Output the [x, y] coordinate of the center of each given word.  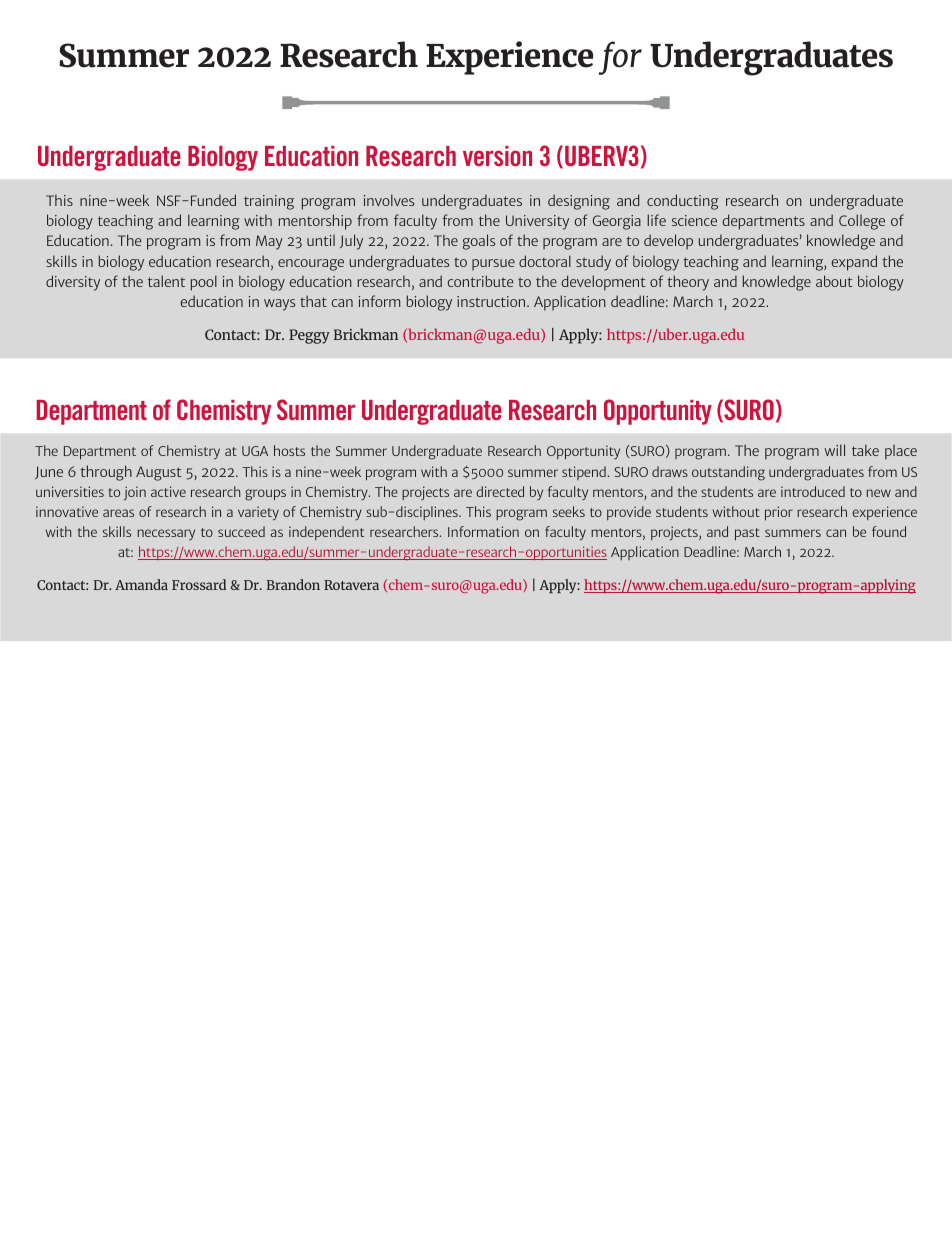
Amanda [141, 584]
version [497, 156]
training [269, 202]
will [834, 450]
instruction [492, 301]
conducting [683, 202]
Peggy [309, 336]
